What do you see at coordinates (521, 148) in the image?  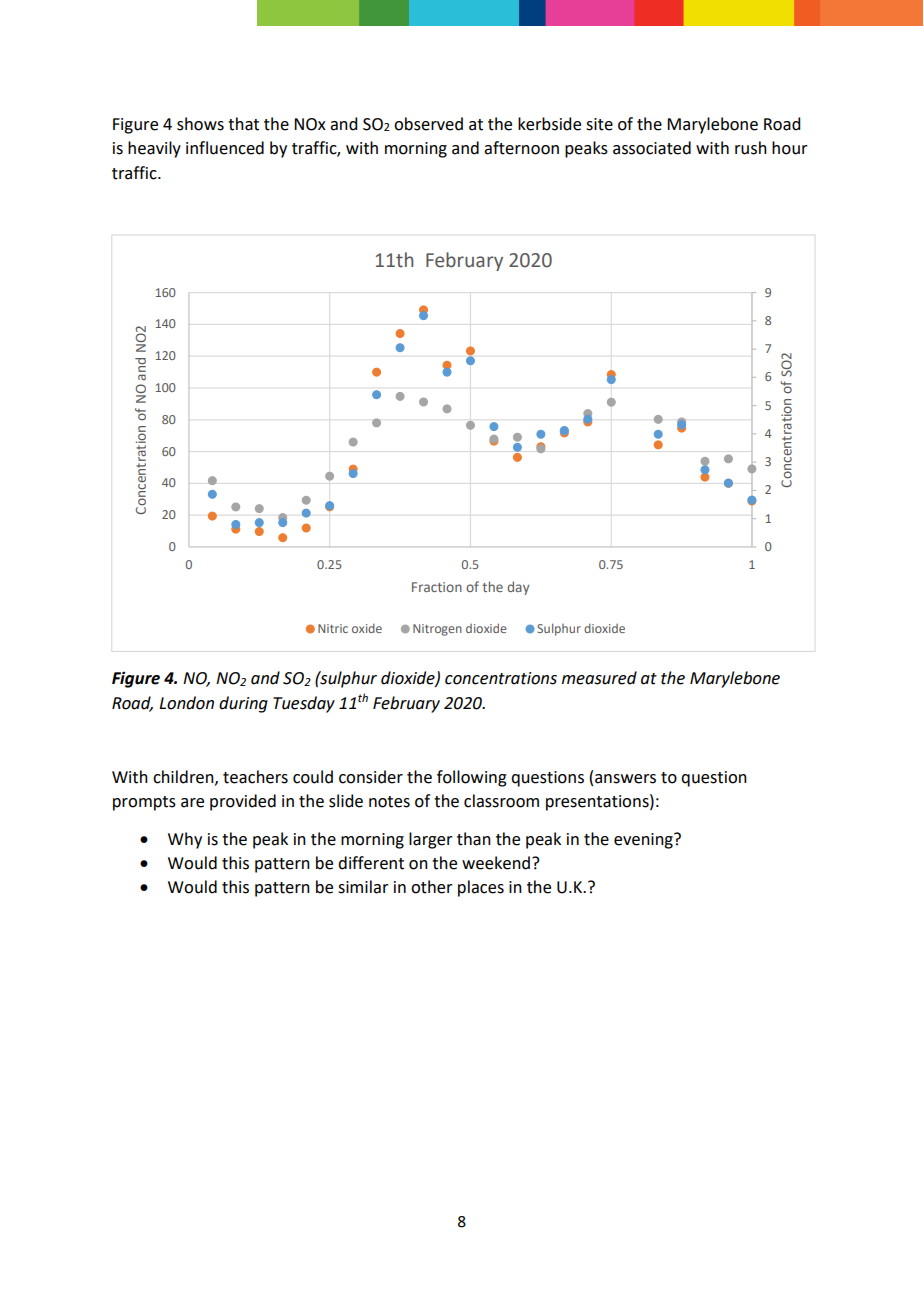 I see `afternoon` at bounding box center [521, 148].
